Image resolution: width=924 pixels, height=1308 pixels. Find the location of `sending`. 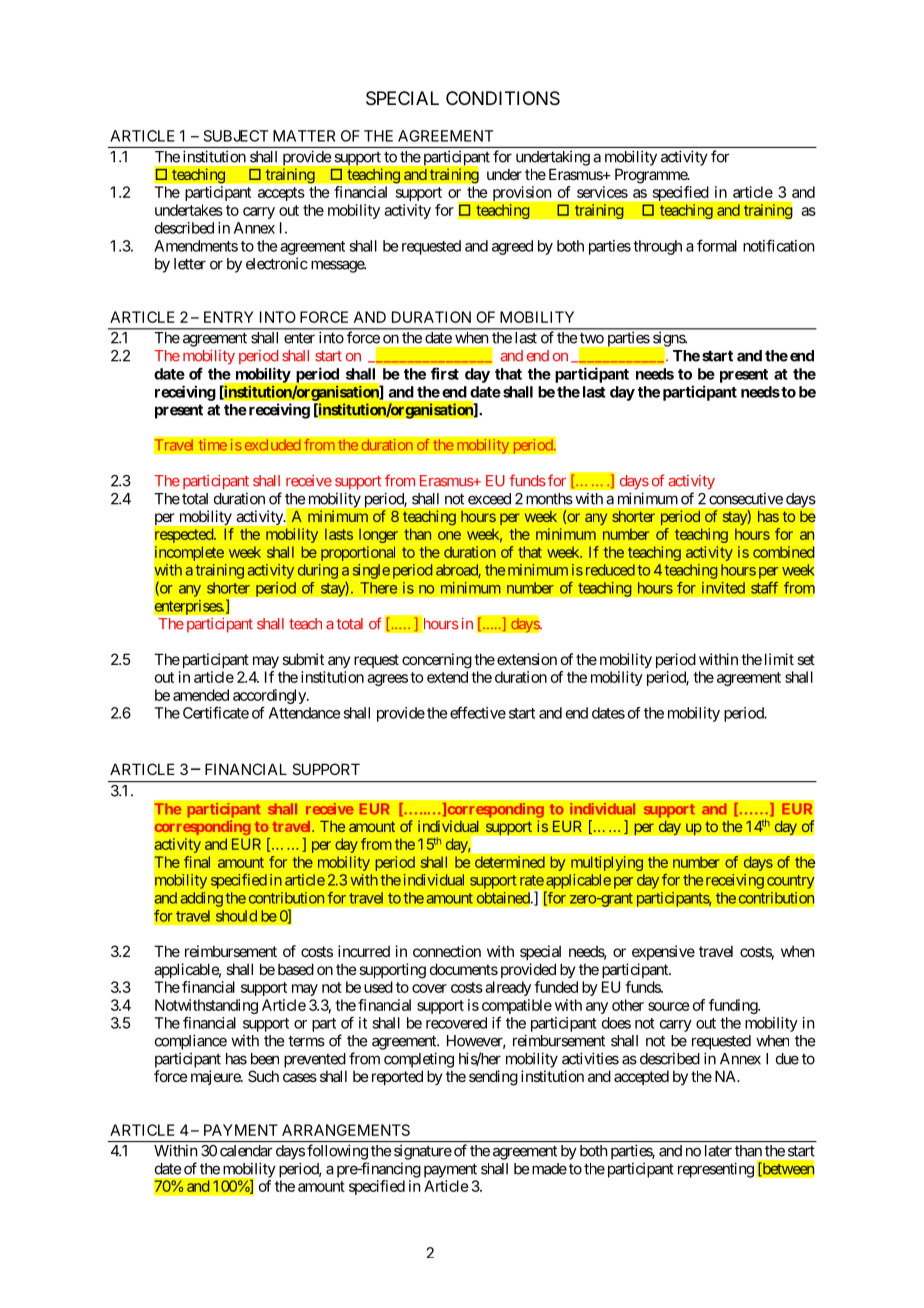

sending is located at coordinates (493, 1078).
